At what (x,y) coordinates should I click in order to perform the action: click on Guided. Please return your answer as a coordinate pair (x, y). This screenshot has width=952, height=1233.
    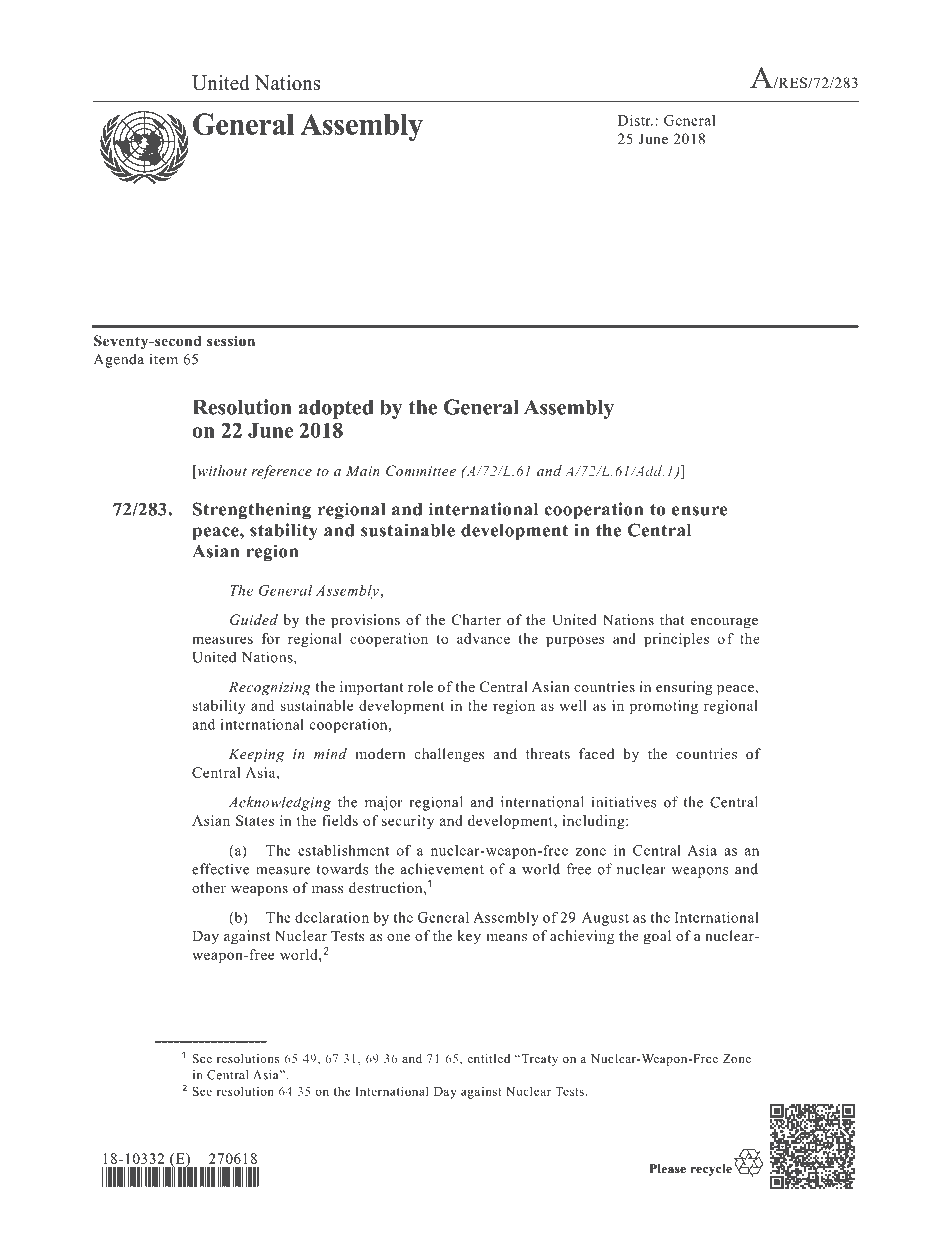
    Looking at the image, I should click on (254, 620).
